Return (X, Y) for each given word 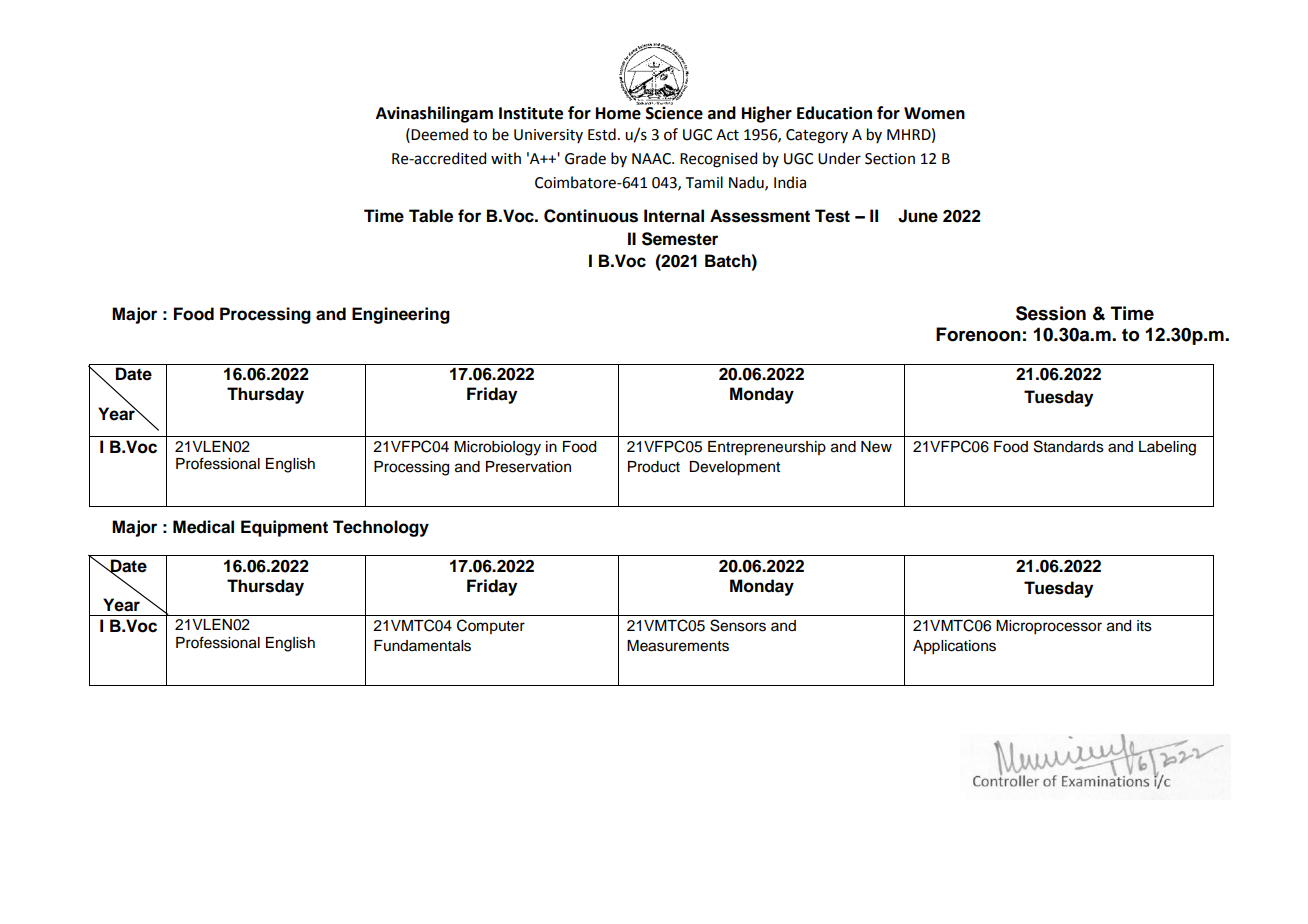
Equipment (284, 528)
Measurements (678, 646)
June (918, 216)
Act (727, 135)
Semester (680, 239)
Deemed (439, 134)
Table (431, 216)
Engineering (401, 315)
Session (1051, 313)
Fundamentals (422, 646)
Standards (1069, 446)
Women (934, 113)
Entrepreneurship (767, 448)
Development (734, 468)
